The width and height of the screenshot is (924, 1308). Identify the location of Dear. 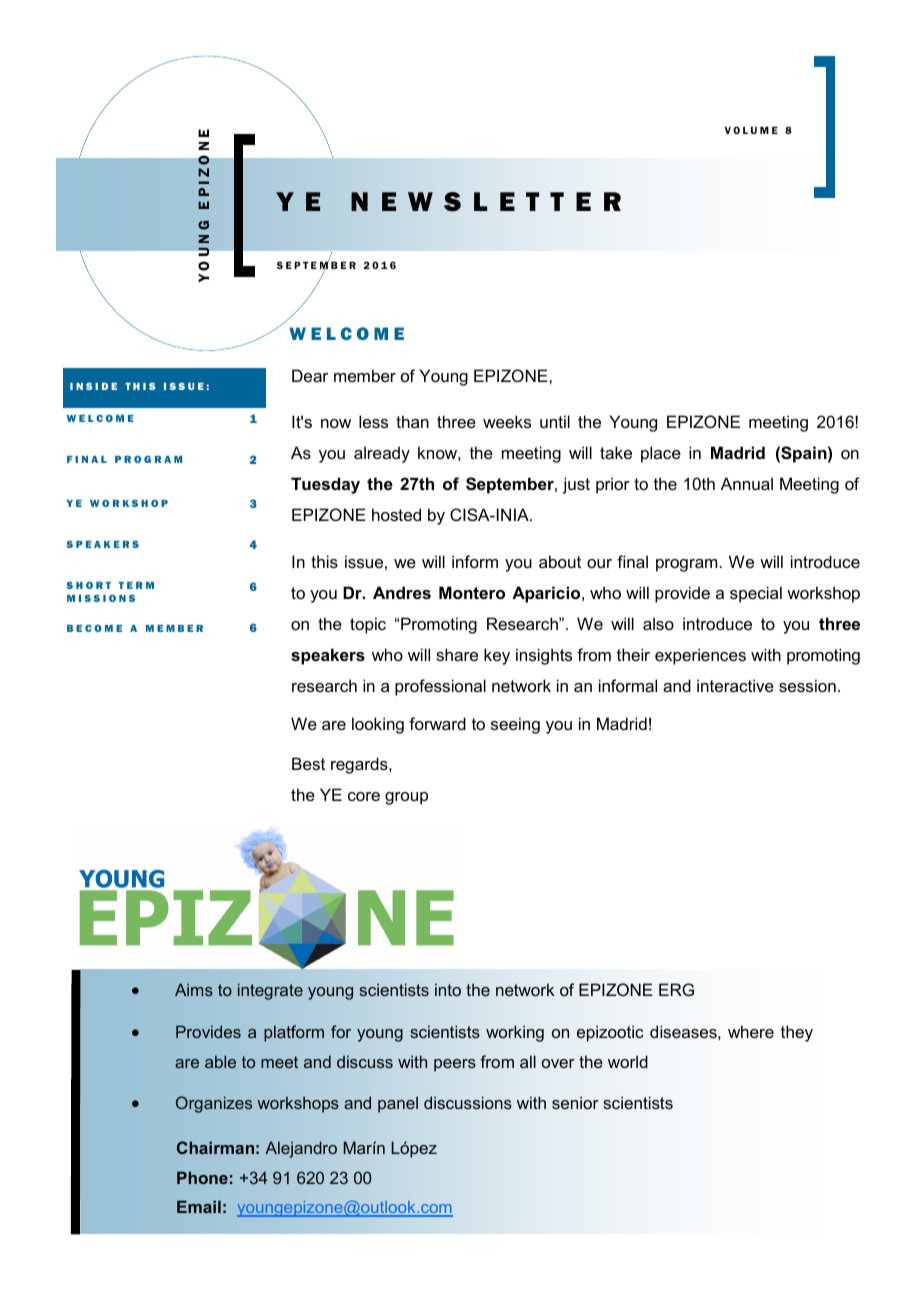
(310, 375).
